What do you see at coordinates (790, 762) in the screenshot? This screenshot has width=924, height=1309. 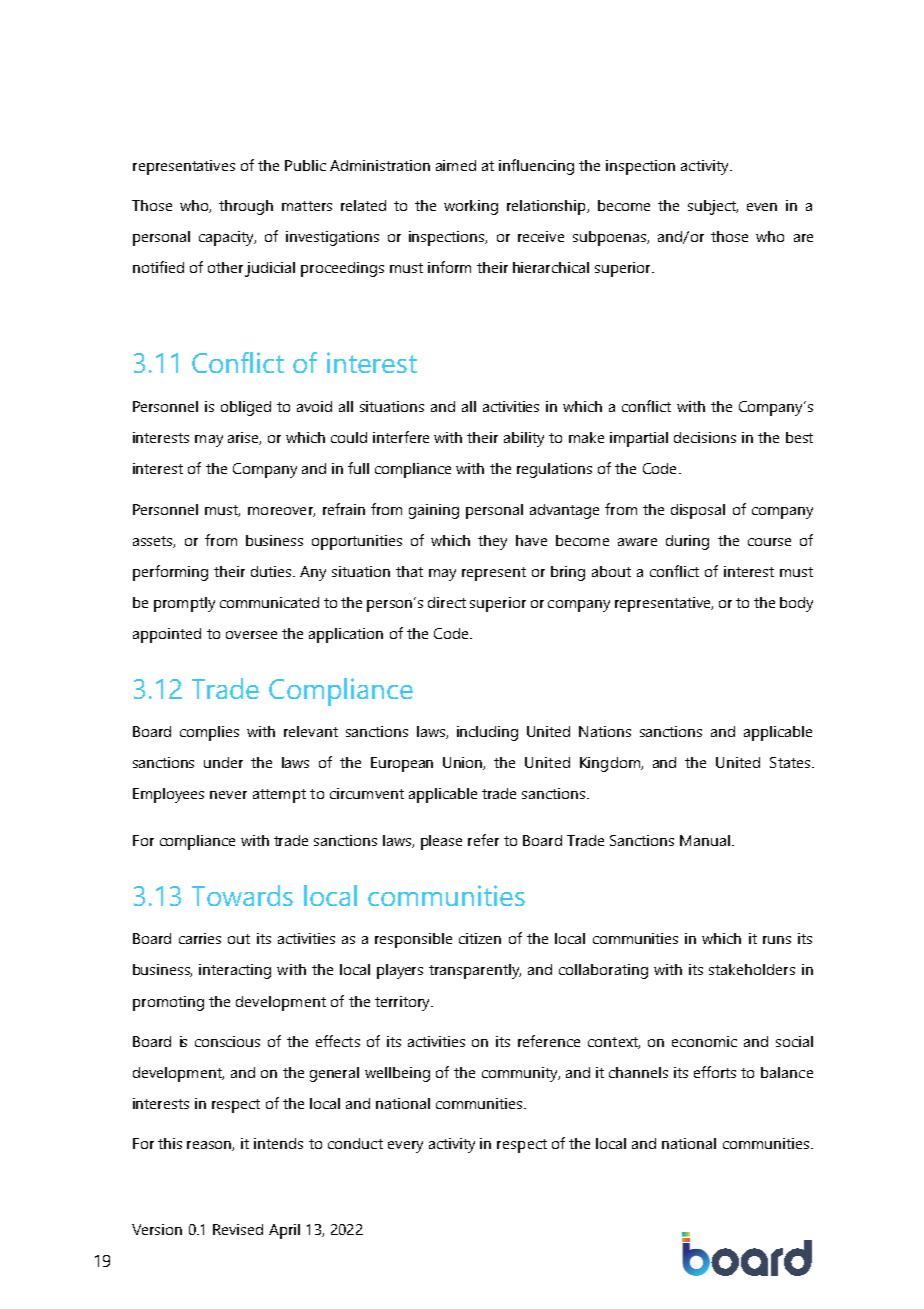 I see `States` at bounding box center [790, 762].
